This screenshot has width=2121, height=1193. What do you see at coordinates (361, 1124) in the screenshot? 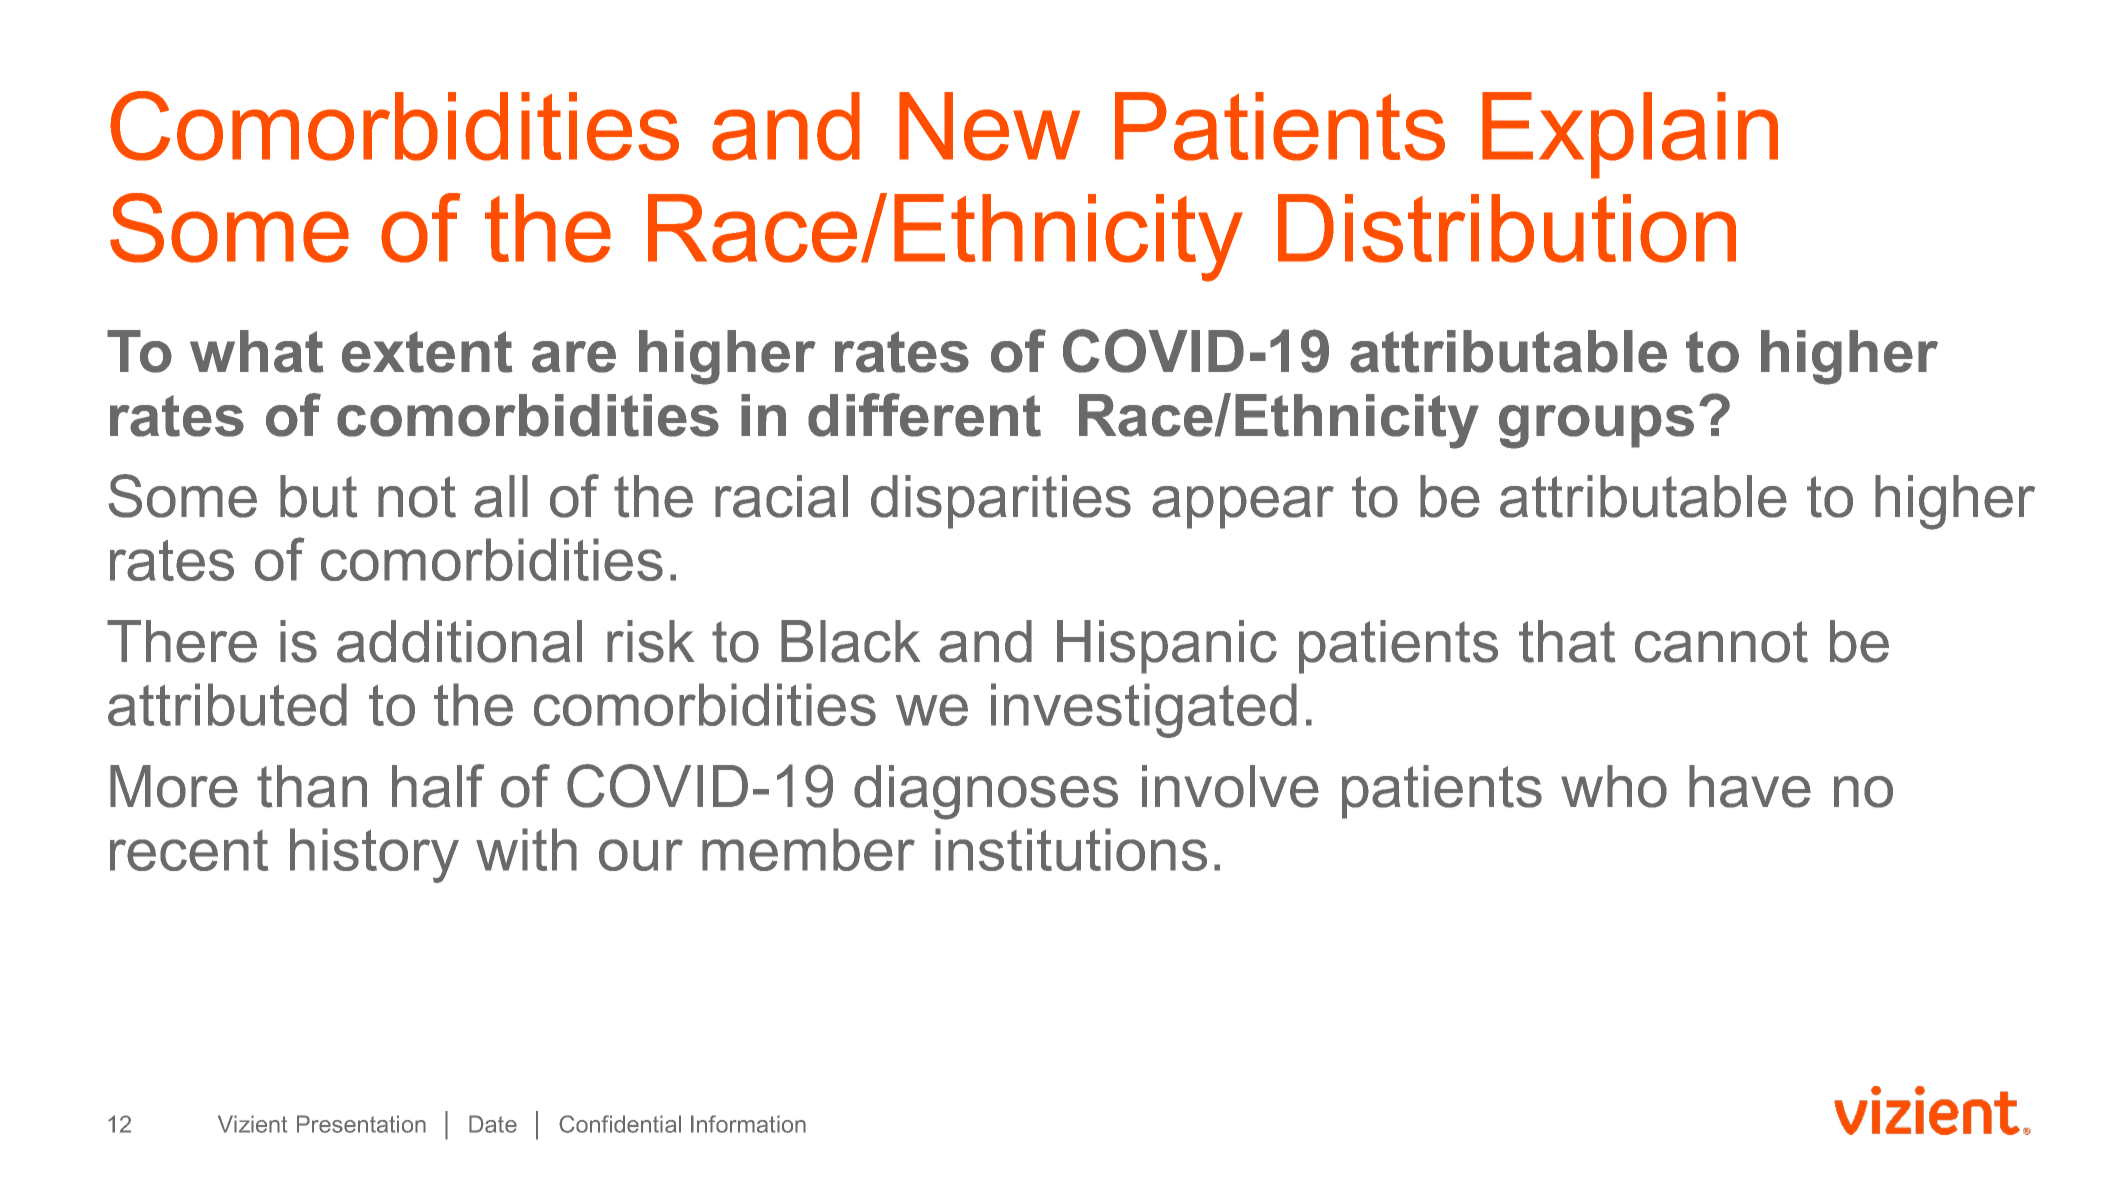
I see `Presentation` at bounding box center [361, 1124].
